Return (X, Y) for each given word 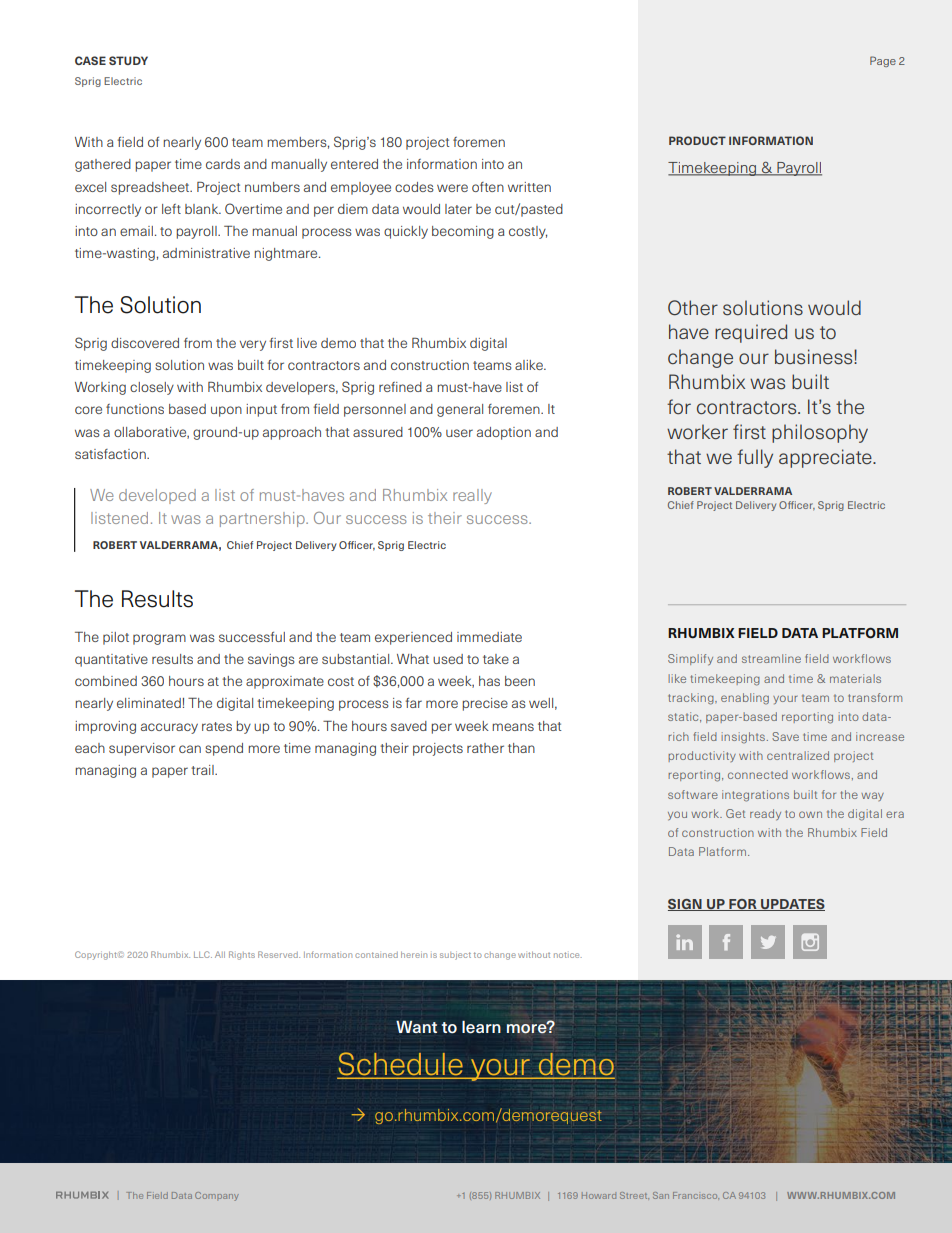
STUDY (128, 60)
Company (217, 1196)
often (488, 187)
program (159, 639)
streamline (771, 658)
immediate (489, 637)
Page (883, 61)
